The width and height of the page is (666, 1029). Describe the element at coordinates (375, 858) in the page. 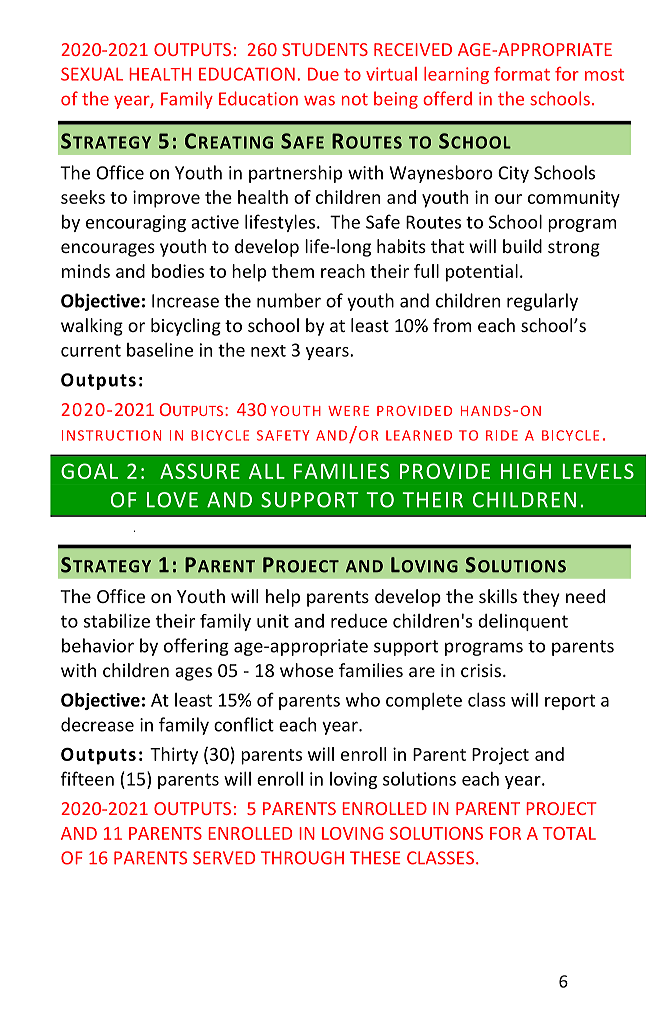

I see `THESE` at that location.
